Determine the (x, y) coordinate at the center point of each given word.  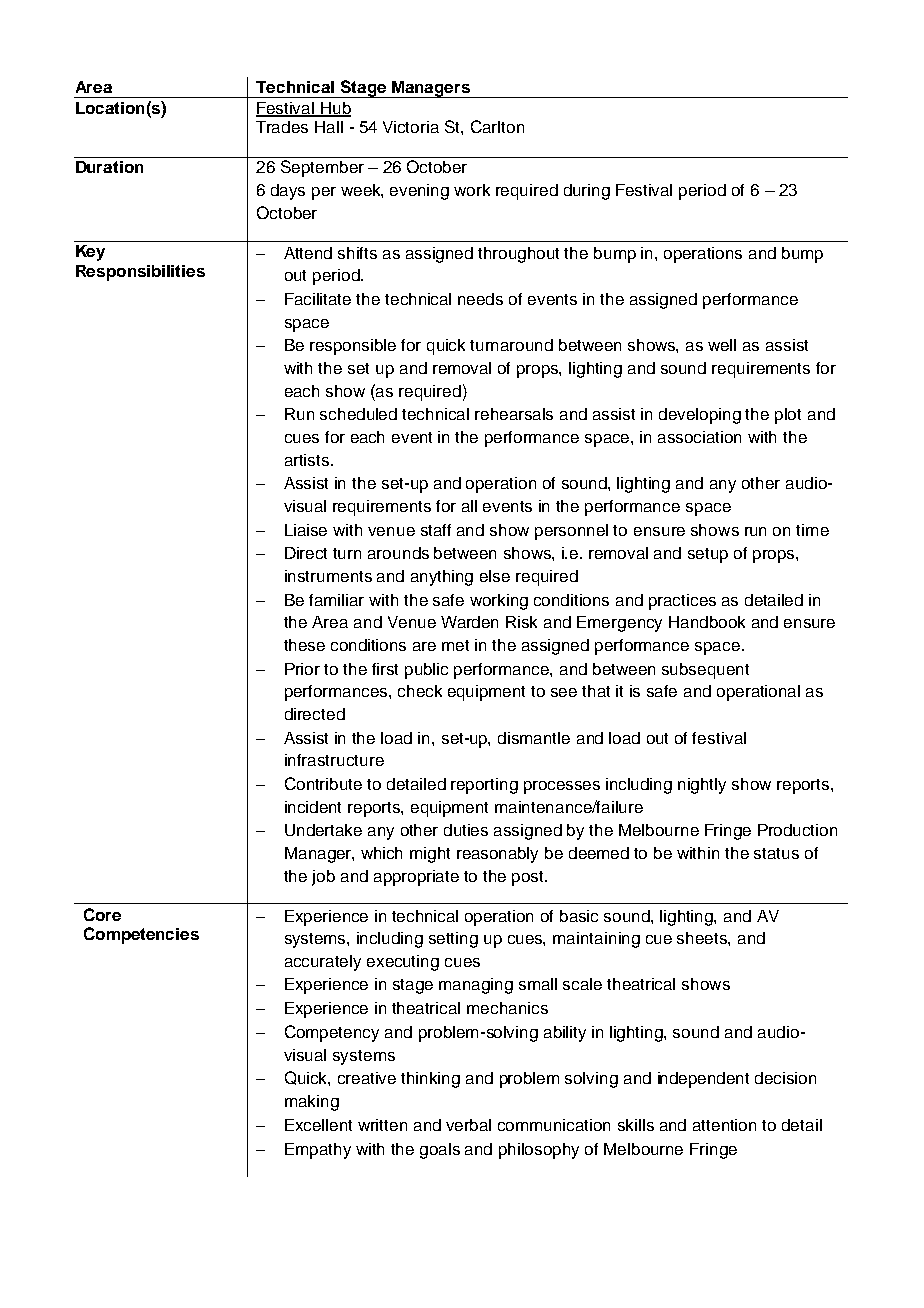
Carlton (497, 126)
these (304, 645)
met (455, 645)
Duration (109, 167)
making (312, 1103)
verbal (468, 1125)
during (587, 192)
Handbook (707, 622)
